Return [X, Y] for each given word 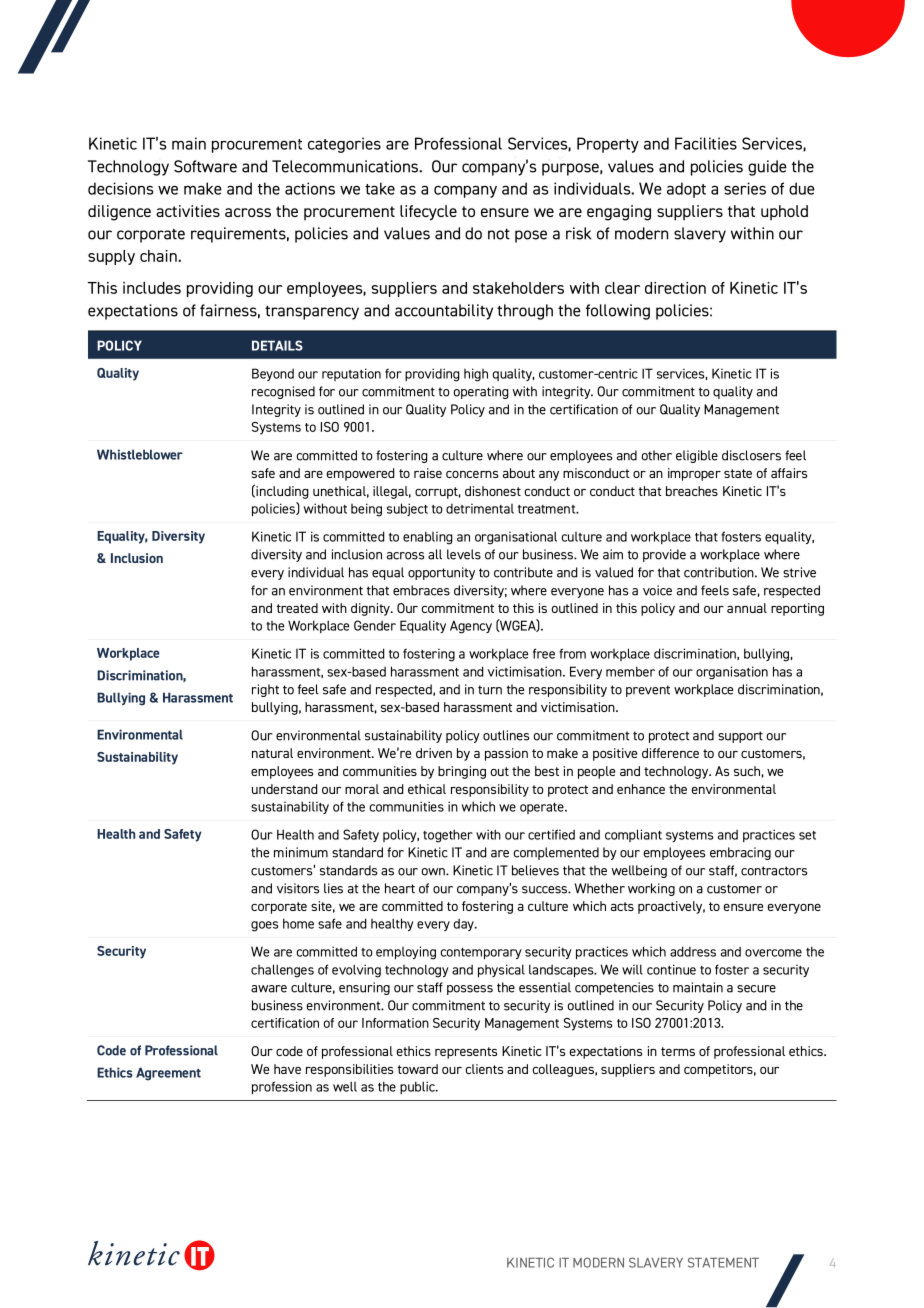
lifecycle [428, 213]
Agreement [168, 1074]
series [745, 188]
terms [678, 1051]
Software [205, 166]
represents [466, 1053]
